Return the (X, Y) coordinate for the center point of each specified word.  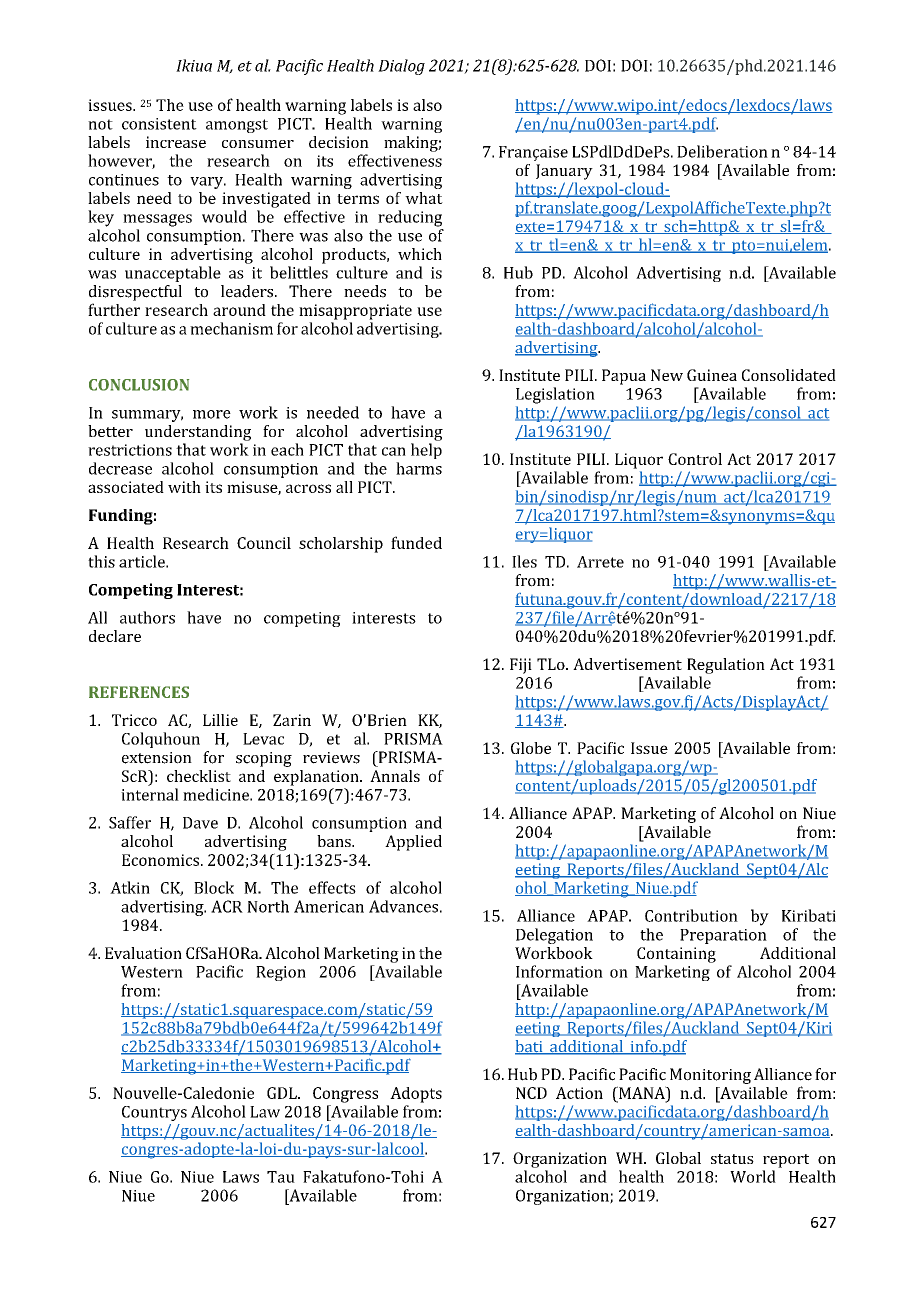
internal (150, 794)
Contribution (691, 915)
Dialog (401, 67)
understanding (198, 433)
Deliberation (722, 151)
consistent (159, 124)
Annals (395, 776)
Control (695, 459)
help (426, 451)
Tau (281, 1177)
